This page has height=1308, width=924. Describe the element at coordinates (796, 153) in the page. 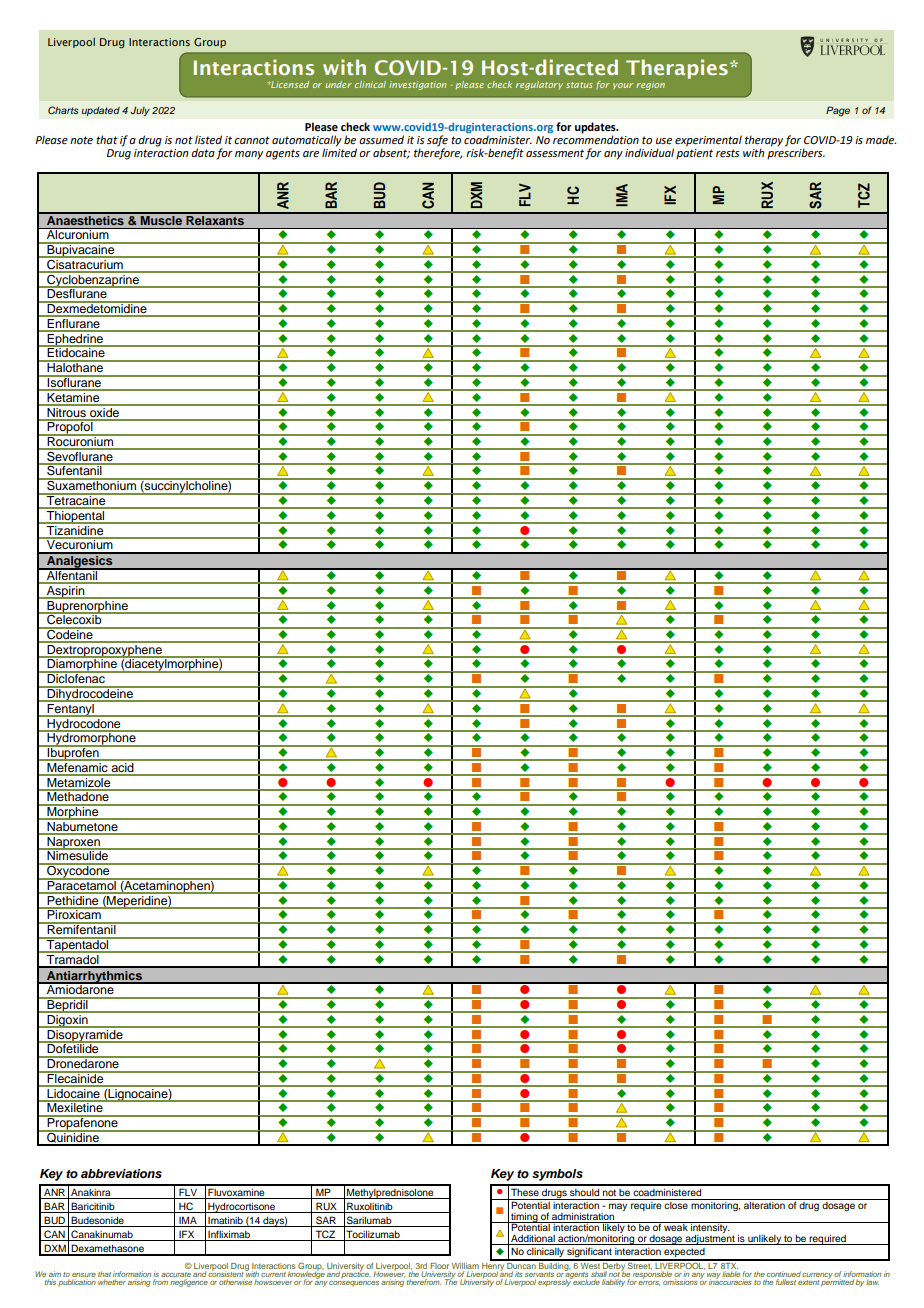

I see `prescribers` at that location.
